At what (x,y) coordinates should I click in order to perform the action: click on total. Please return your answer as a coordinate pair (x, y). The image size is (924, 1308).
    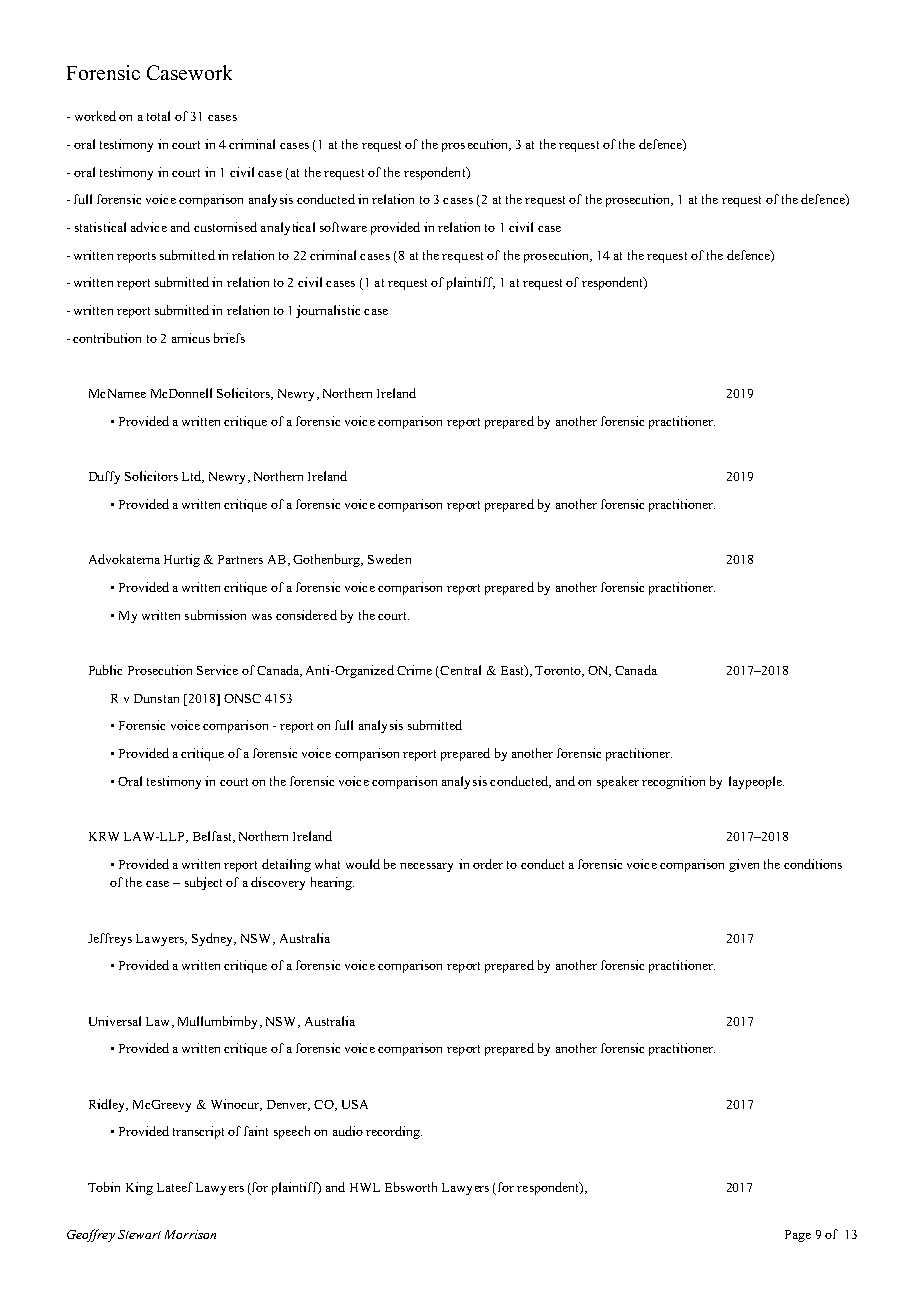
    Looking at the image, I should click on (158, 116).
